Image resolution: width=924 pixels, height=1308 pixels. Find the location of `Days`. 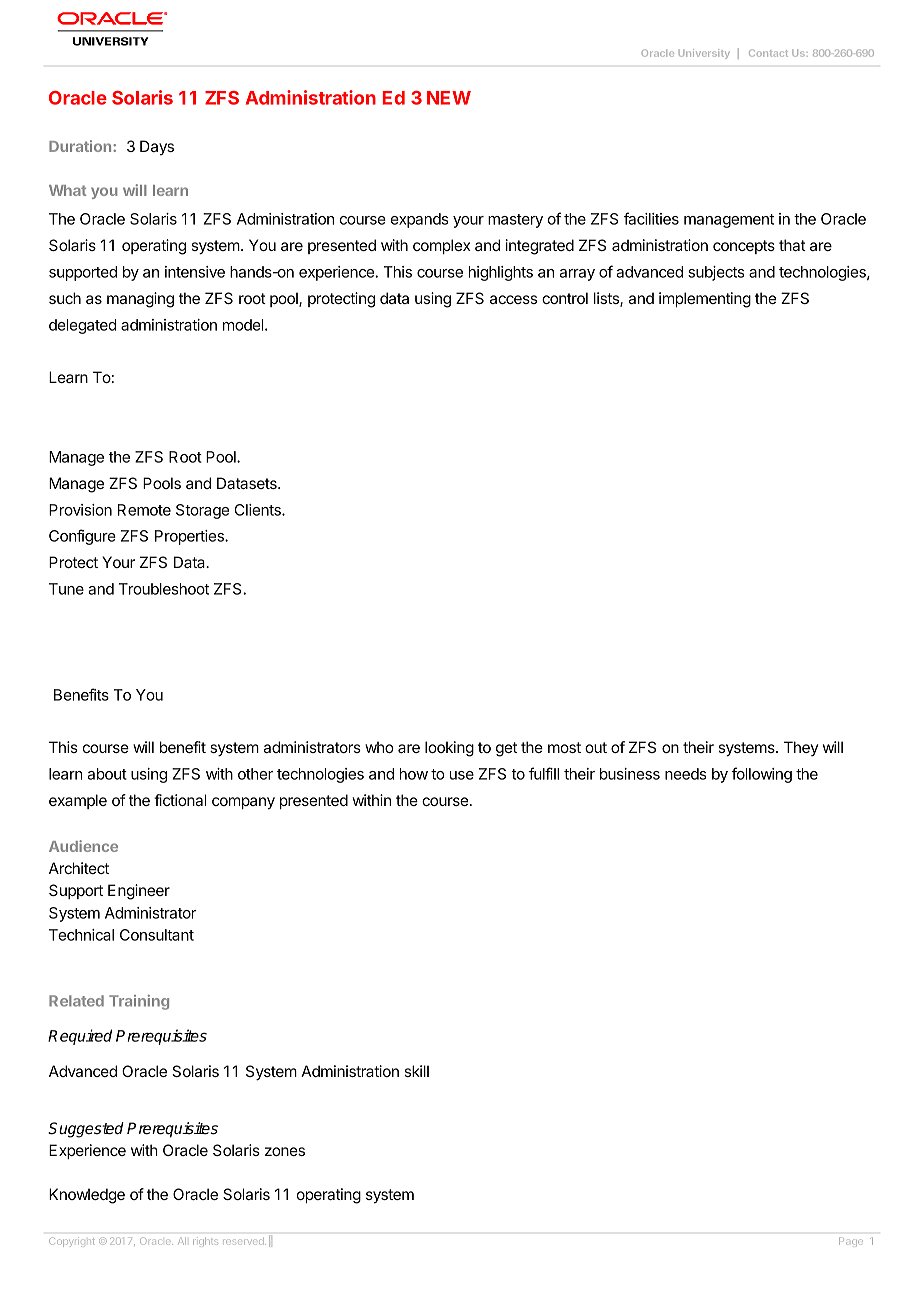

Days is located at coordinates (157, 147).
